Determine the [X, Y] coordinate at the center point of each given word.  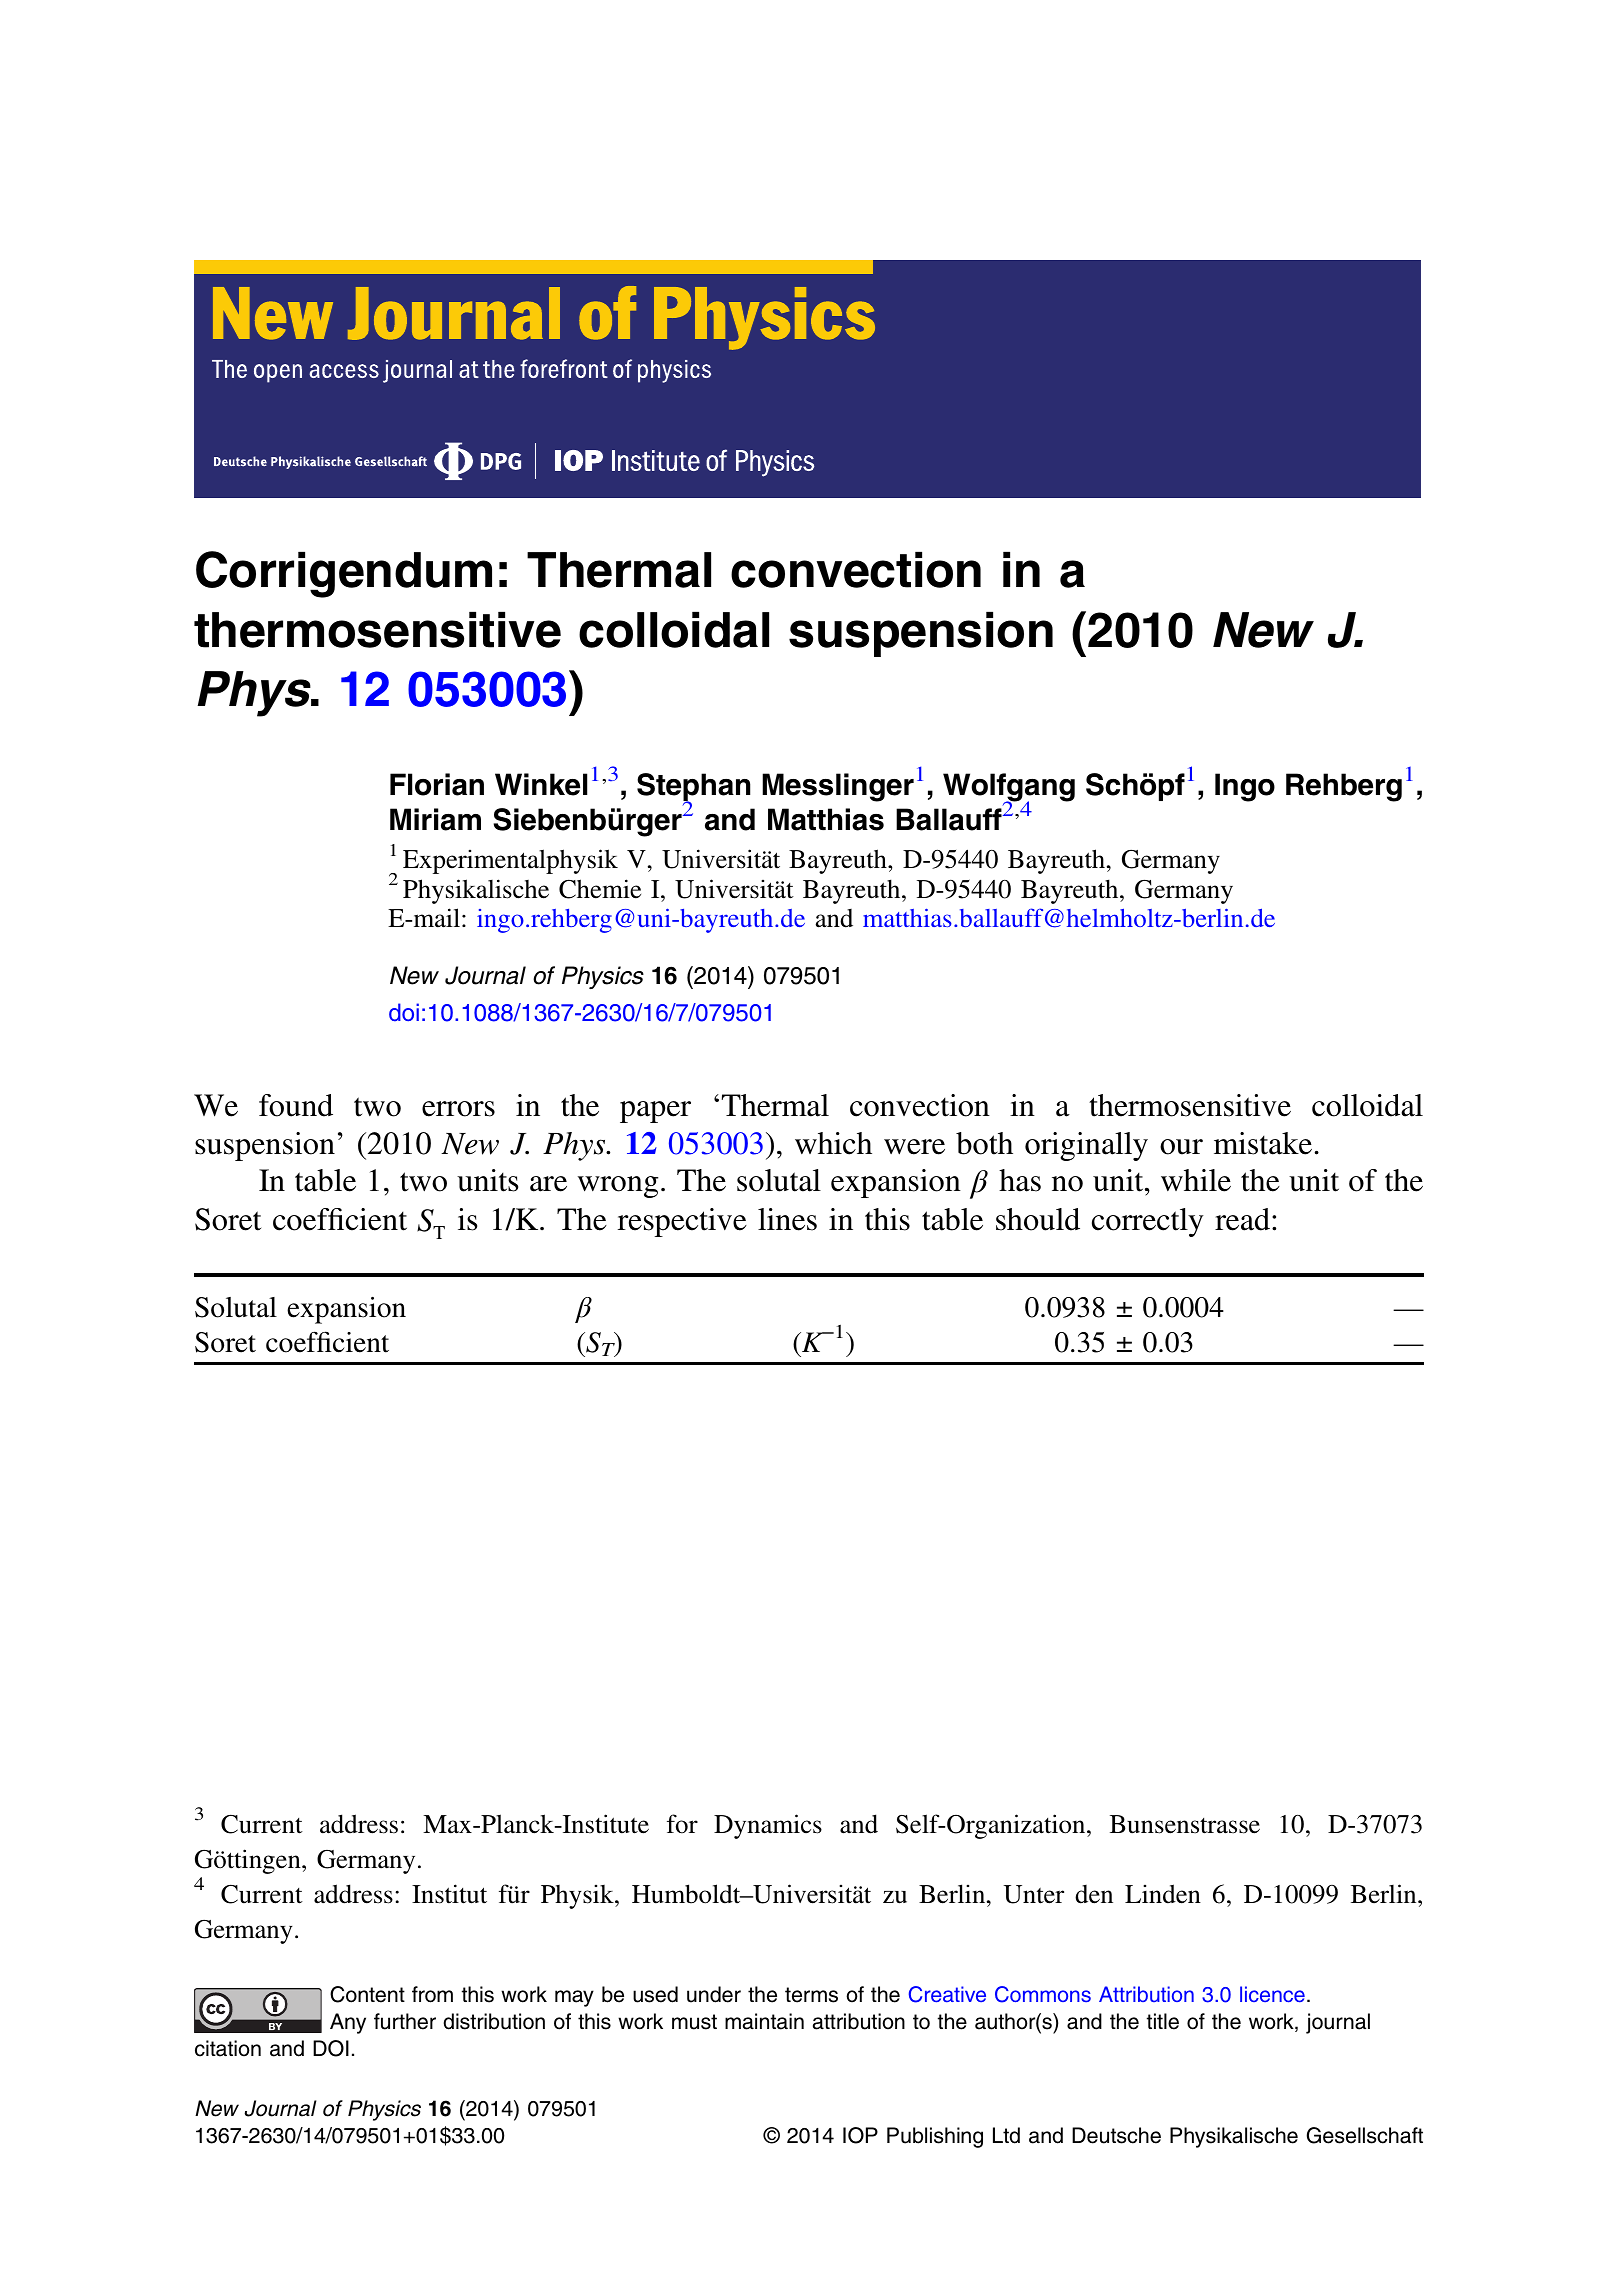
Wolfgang [1009, 788]
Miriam [435, 819]
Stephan [693, 788]
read [1242, 1219]
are [548, 1184]
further [405, 2021]
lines [787, 1219]
